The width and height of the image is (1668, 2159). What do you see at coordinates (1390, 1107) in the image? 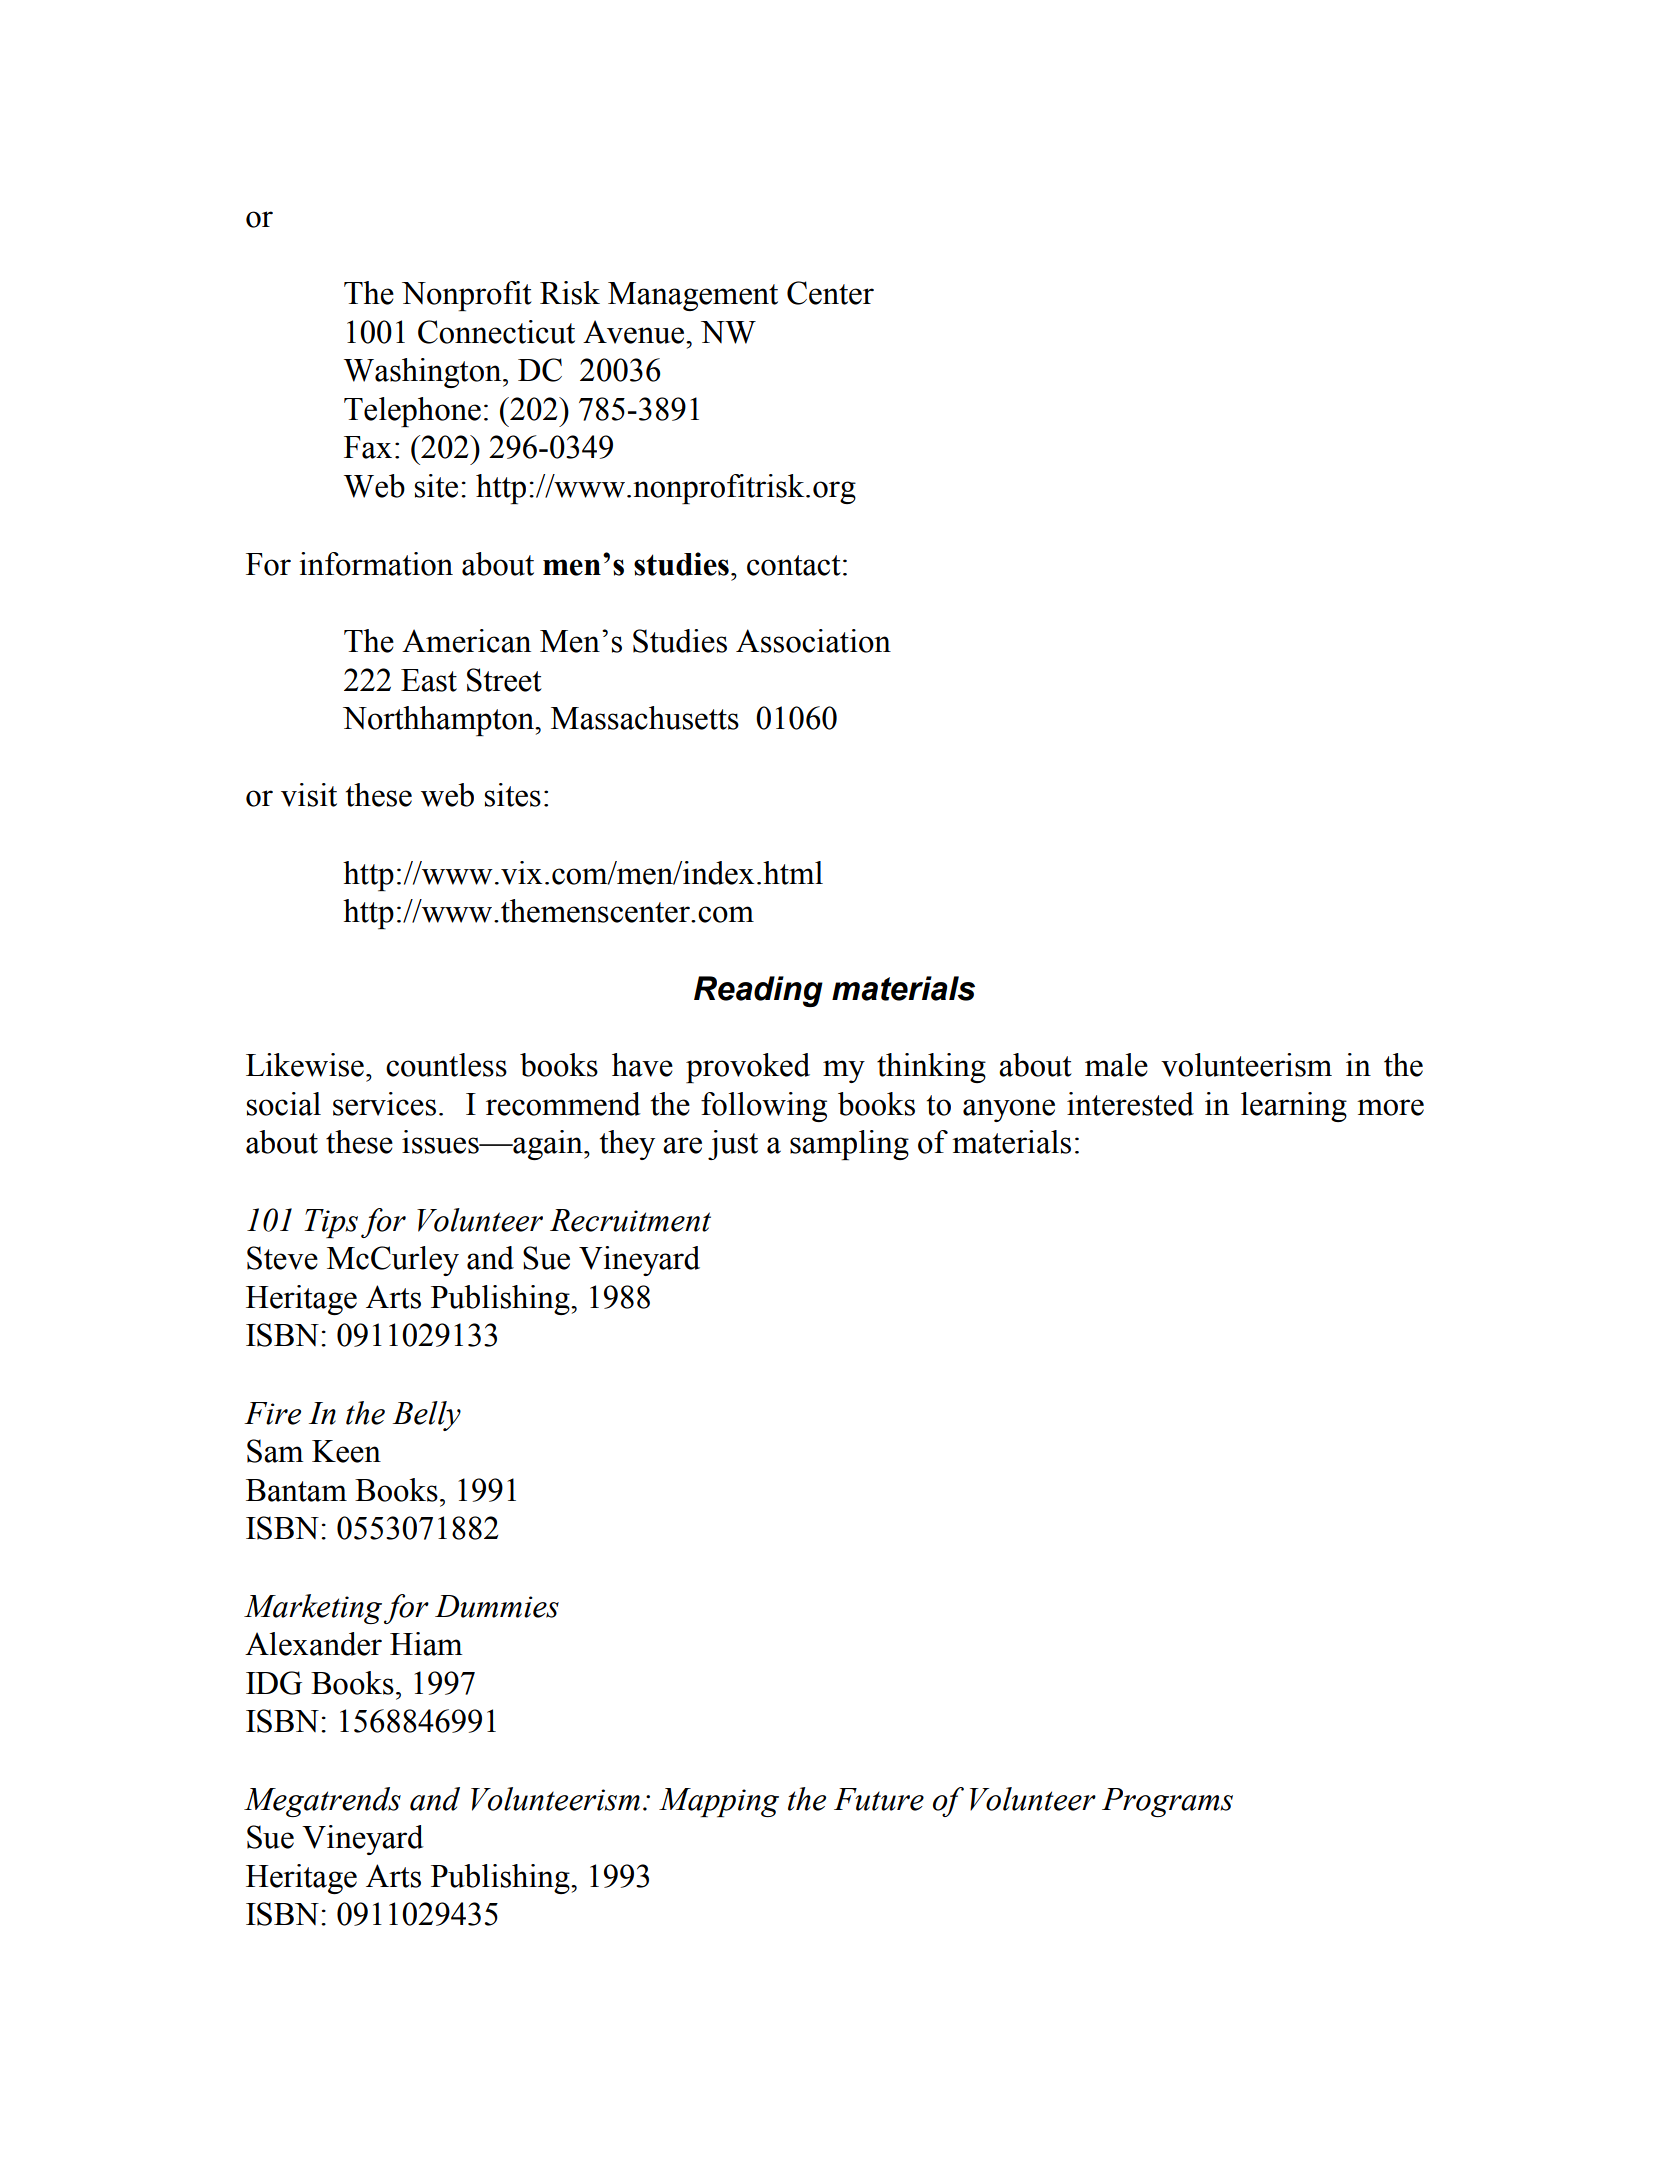
I see `more` at bounding box center [1390, 1107].
